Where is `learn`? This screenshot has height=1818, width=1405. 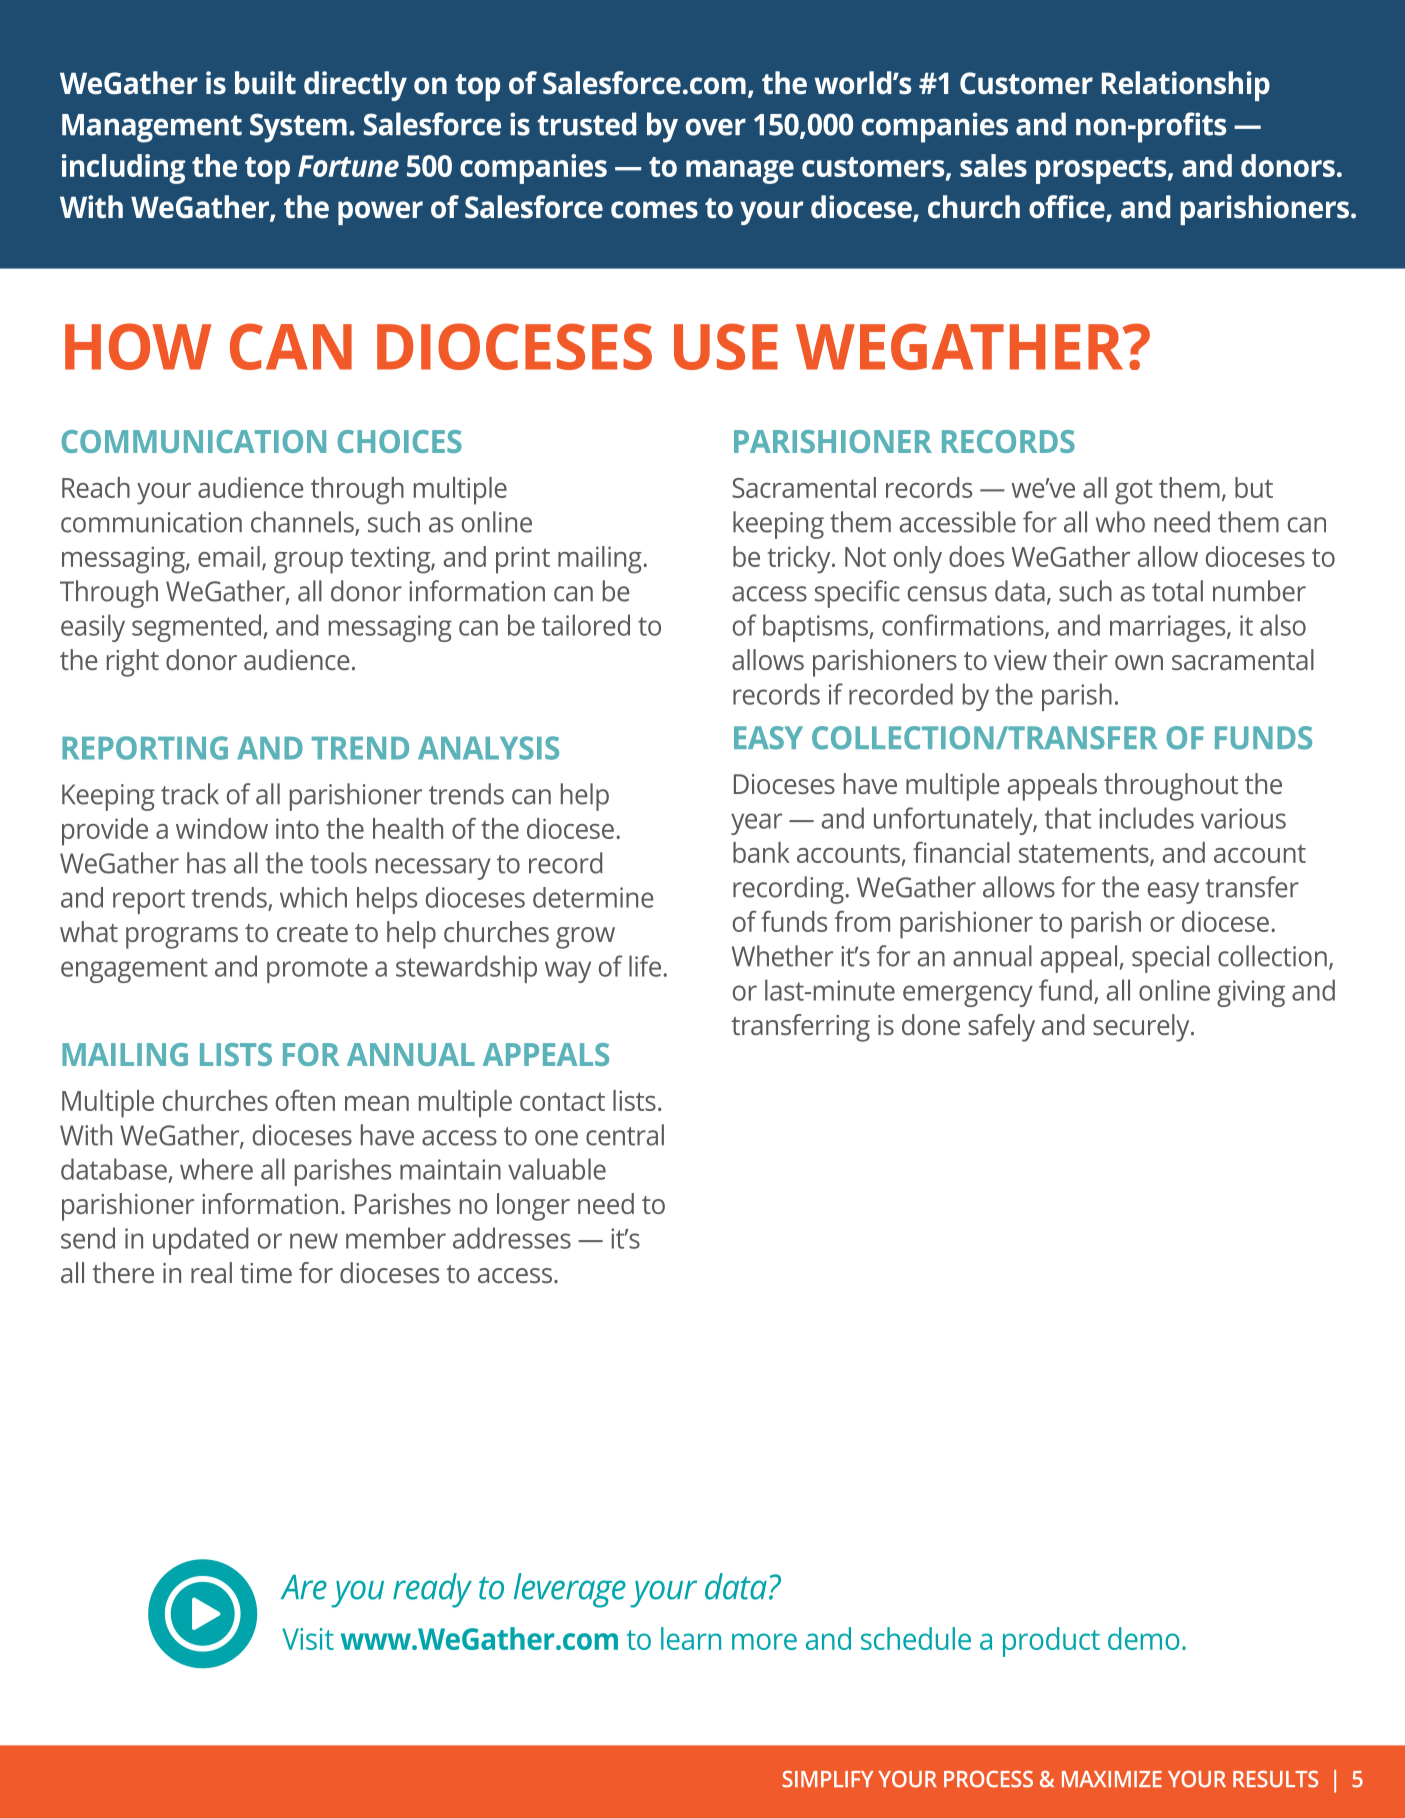 learn is located at coordinates (691, 1638).
